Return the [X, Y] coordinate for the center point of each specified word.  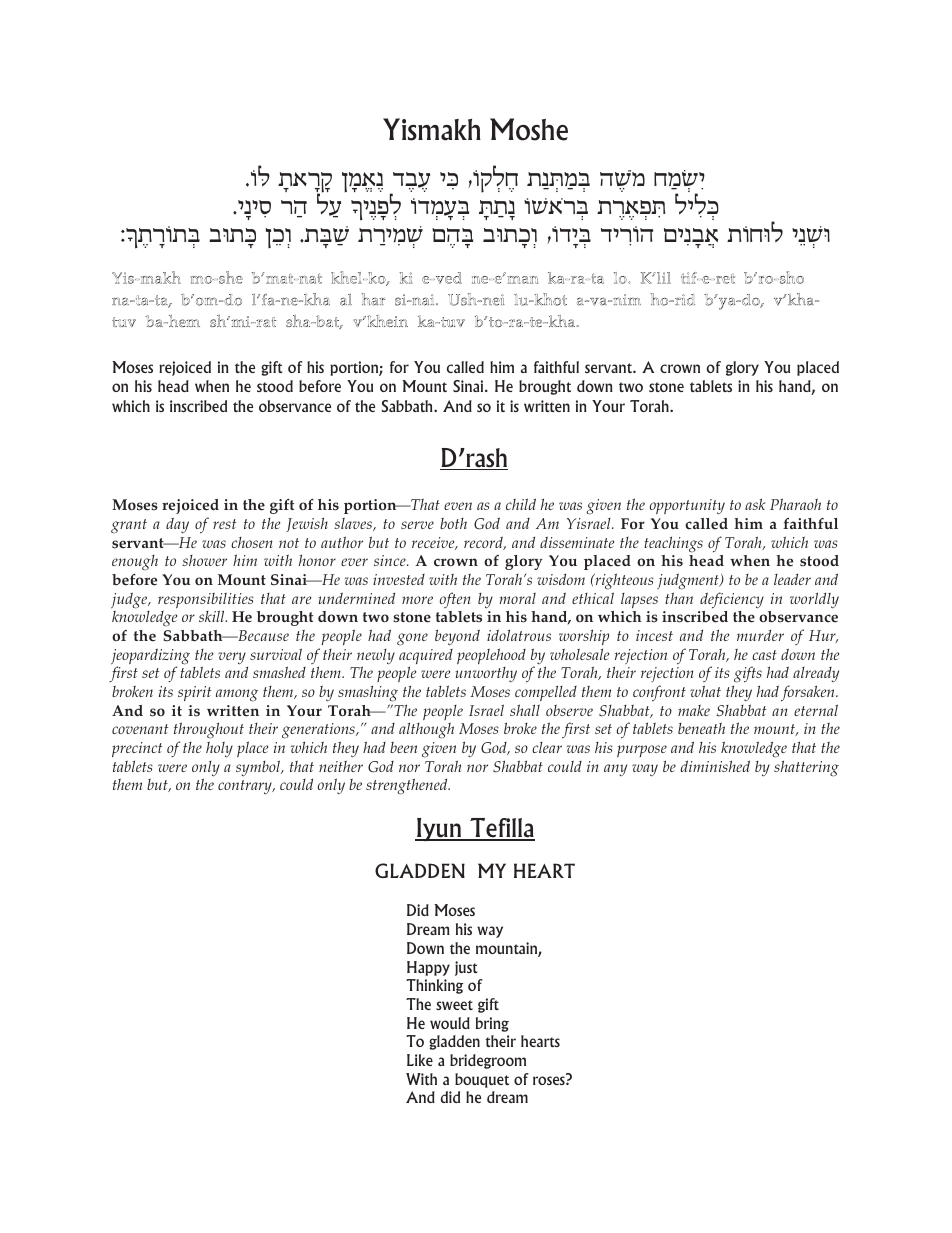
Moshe [529, 129]
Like [420, 1060]
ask [755, 504]
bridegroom [488, 1061]
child [521, 504]
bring [492, 1024]
